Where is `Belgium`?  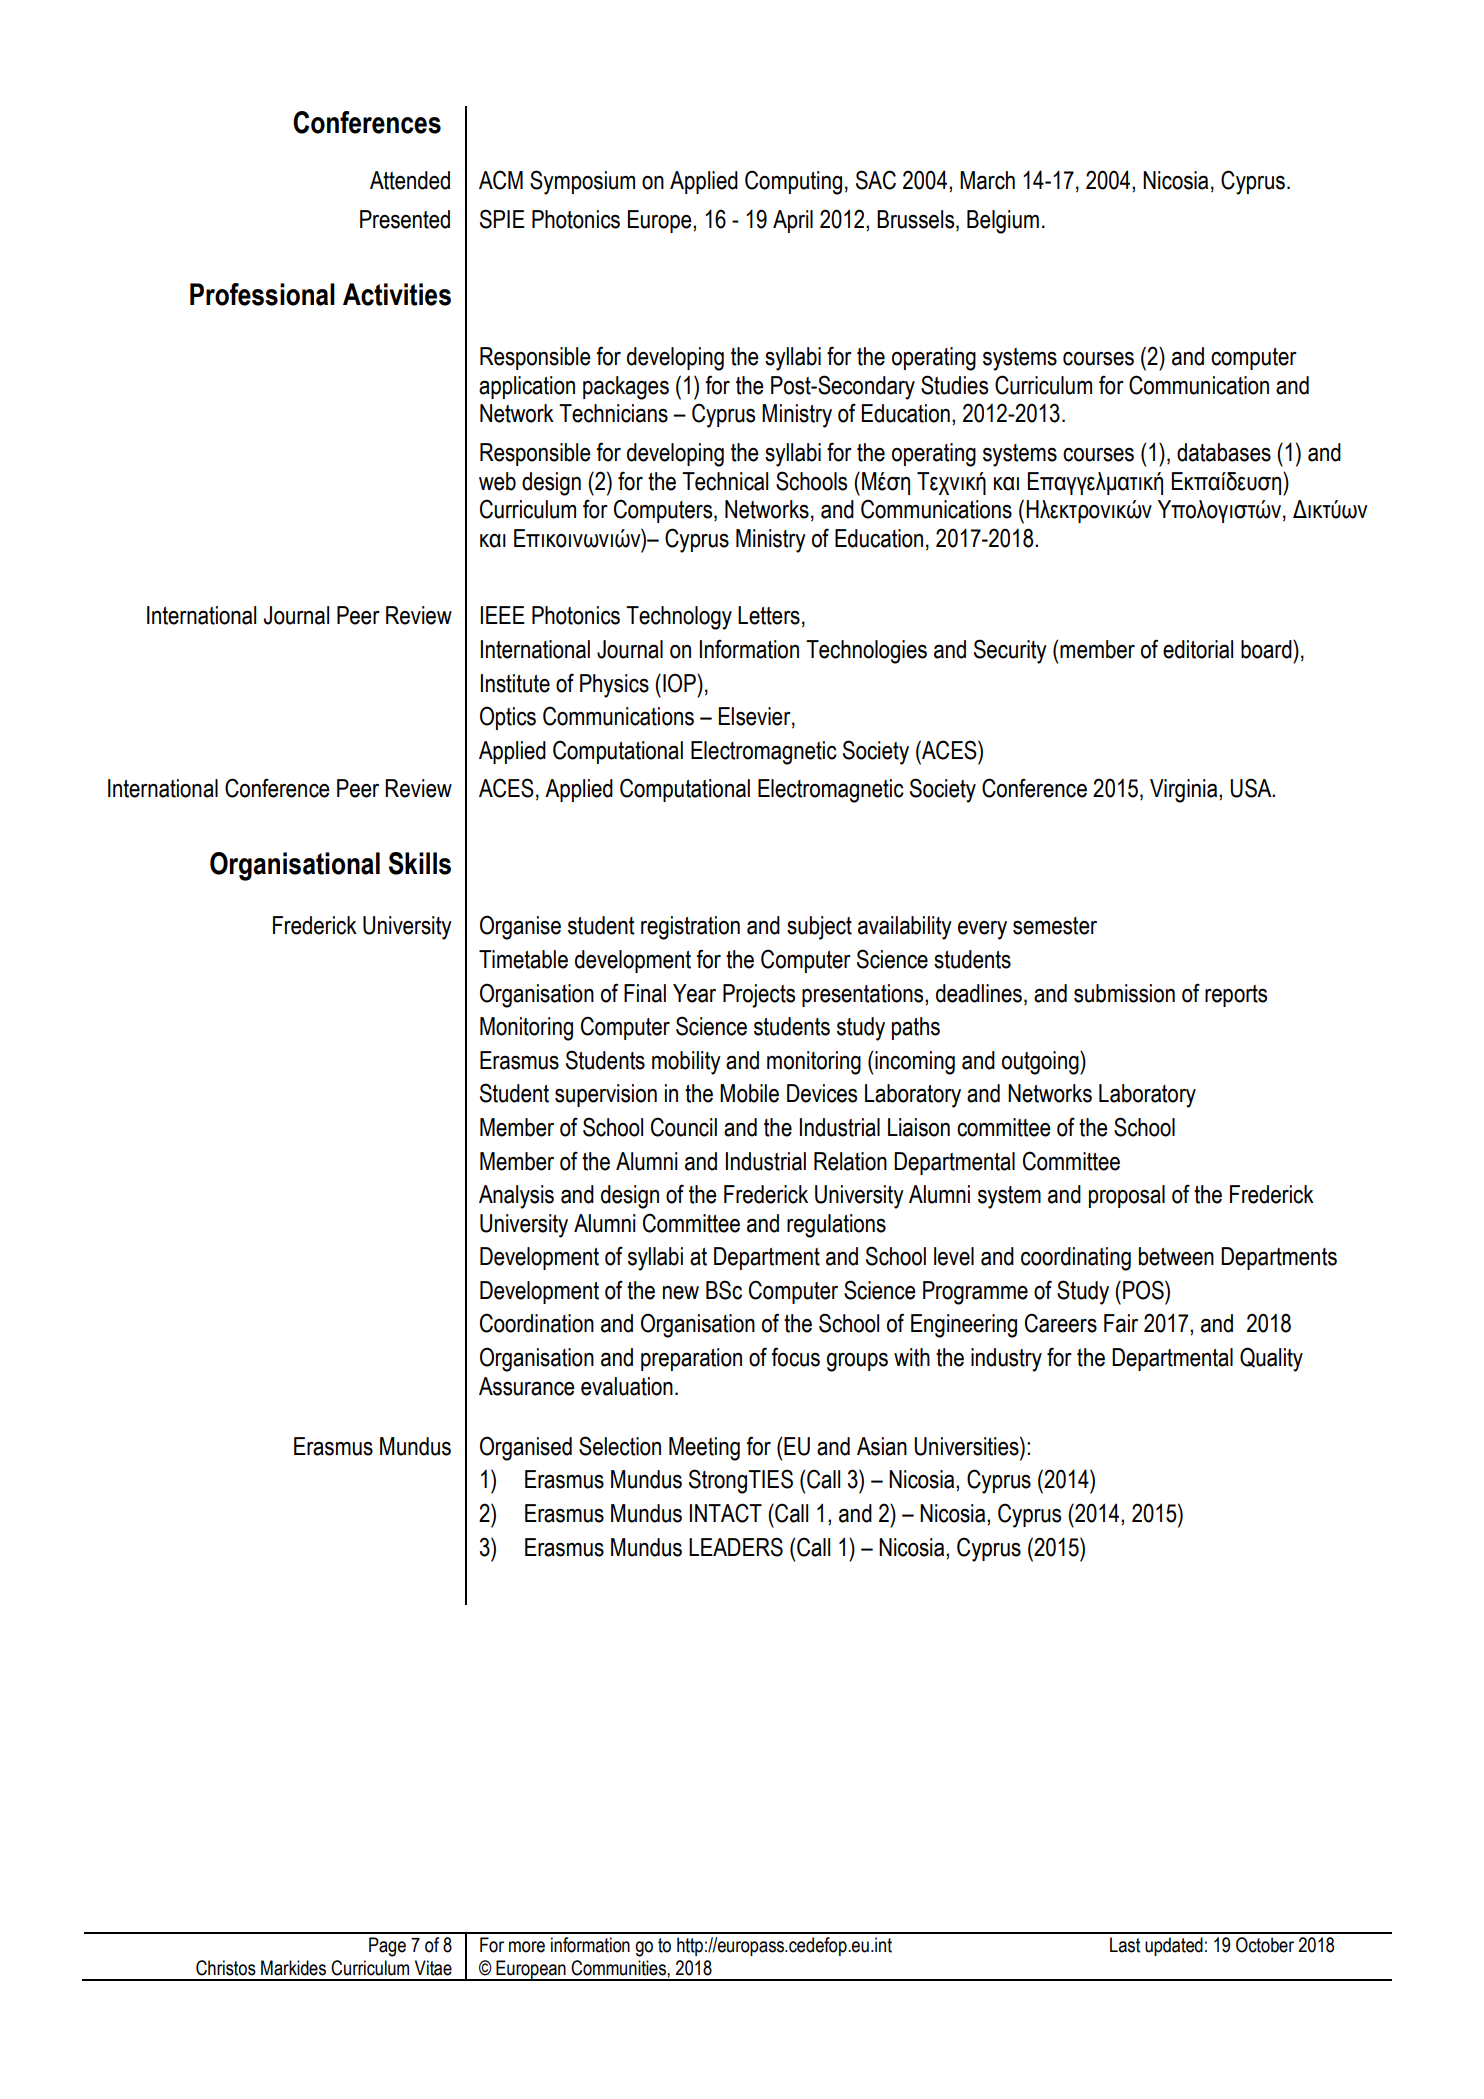 Belgium is located at coordinates (1003, 222).
